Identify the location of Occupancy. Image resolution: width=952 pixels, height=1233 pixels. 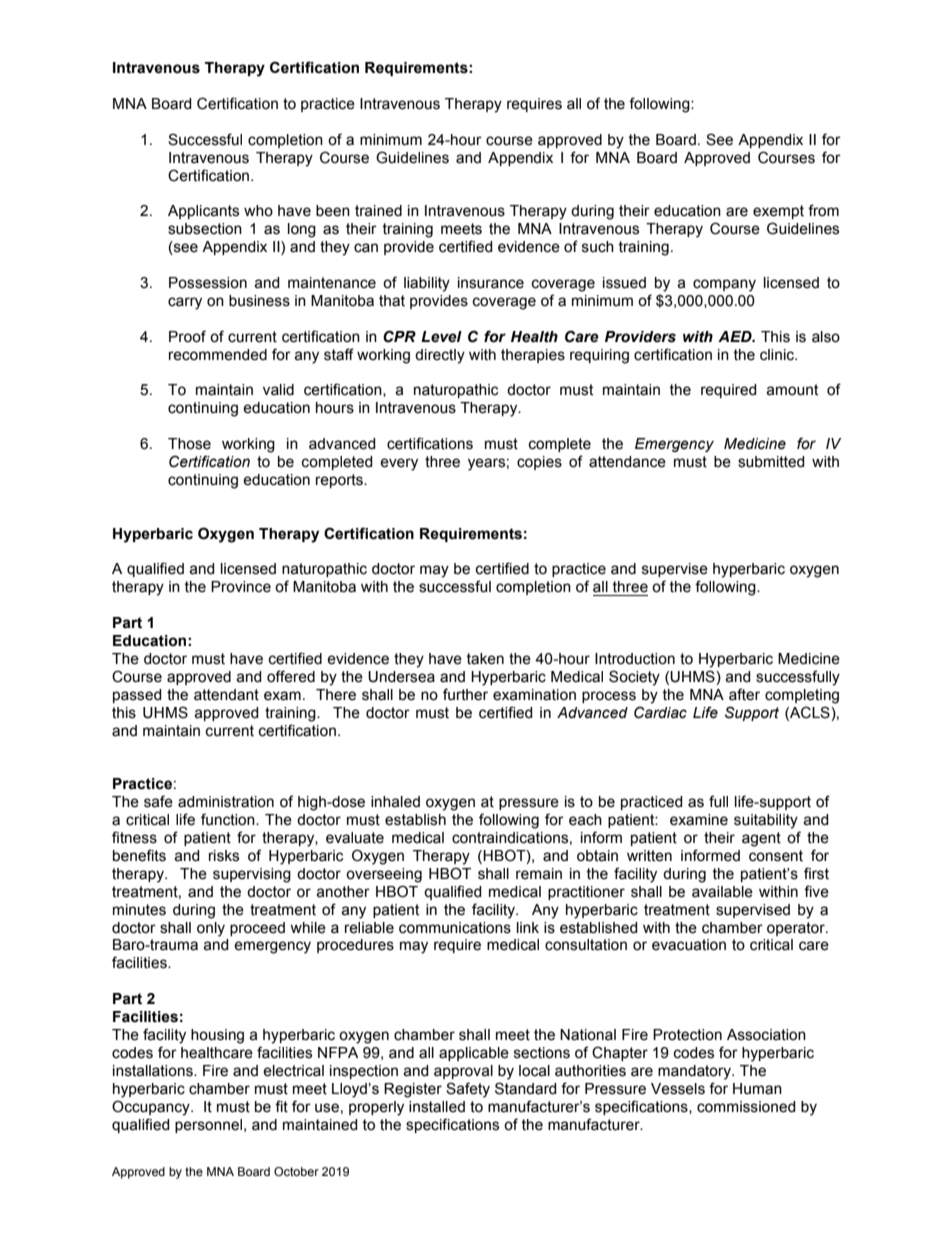
(152, 1108).
